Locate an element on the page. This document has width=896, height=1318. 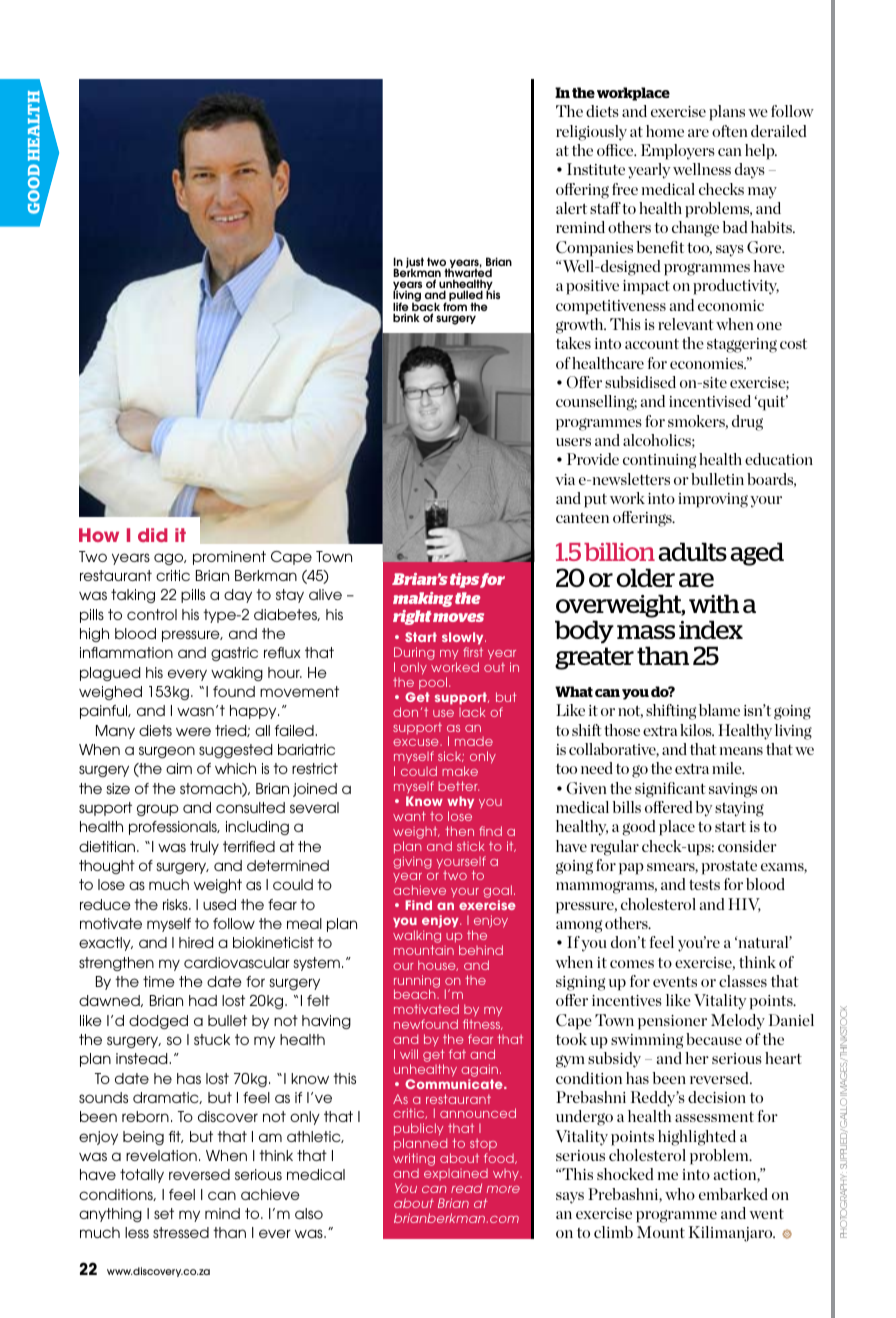
alert is located at coordinates (571, 208).
